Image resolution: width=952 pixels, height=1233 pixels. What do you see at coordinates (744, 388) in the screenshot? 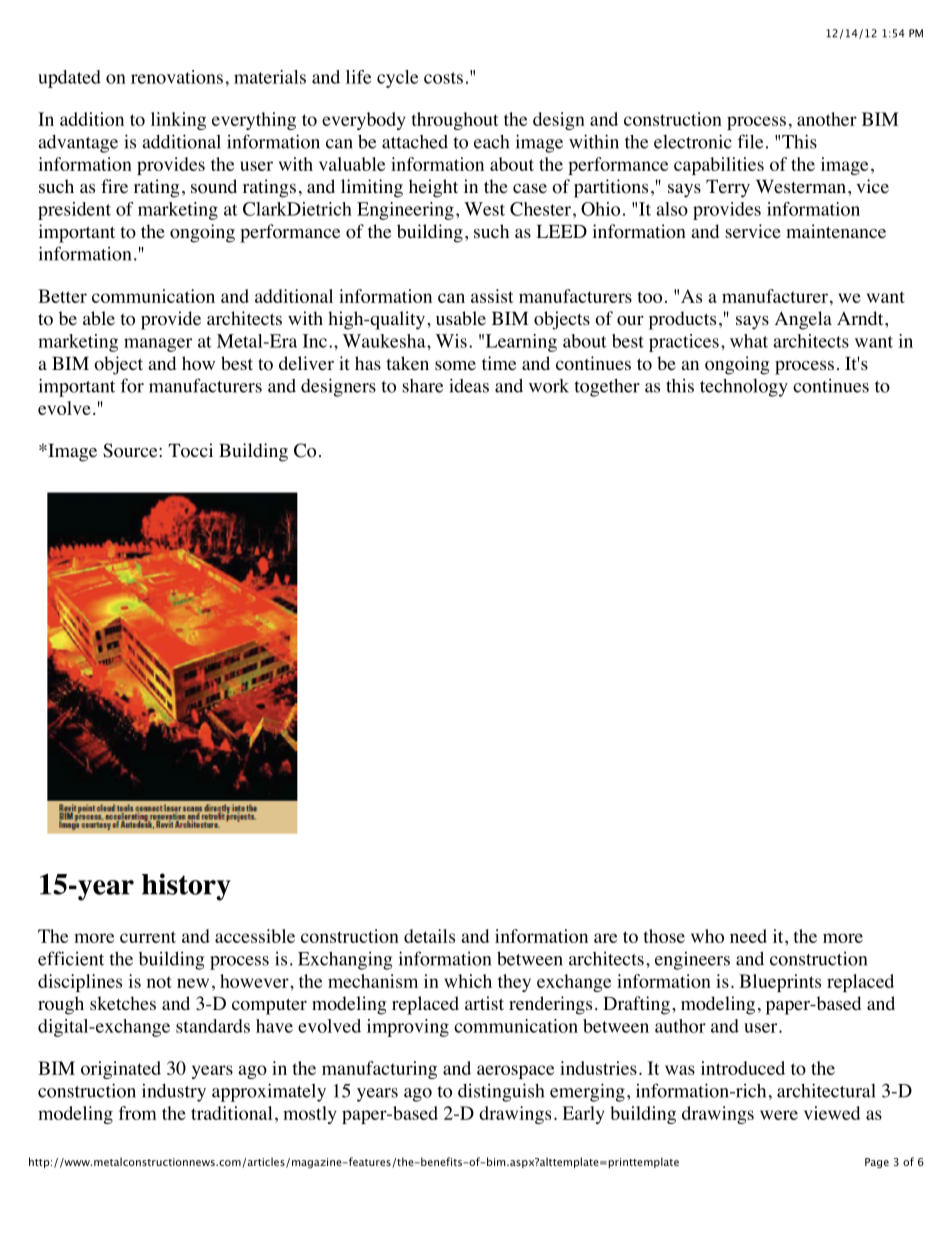
I see `technology` at bounding box center [744, 388].
